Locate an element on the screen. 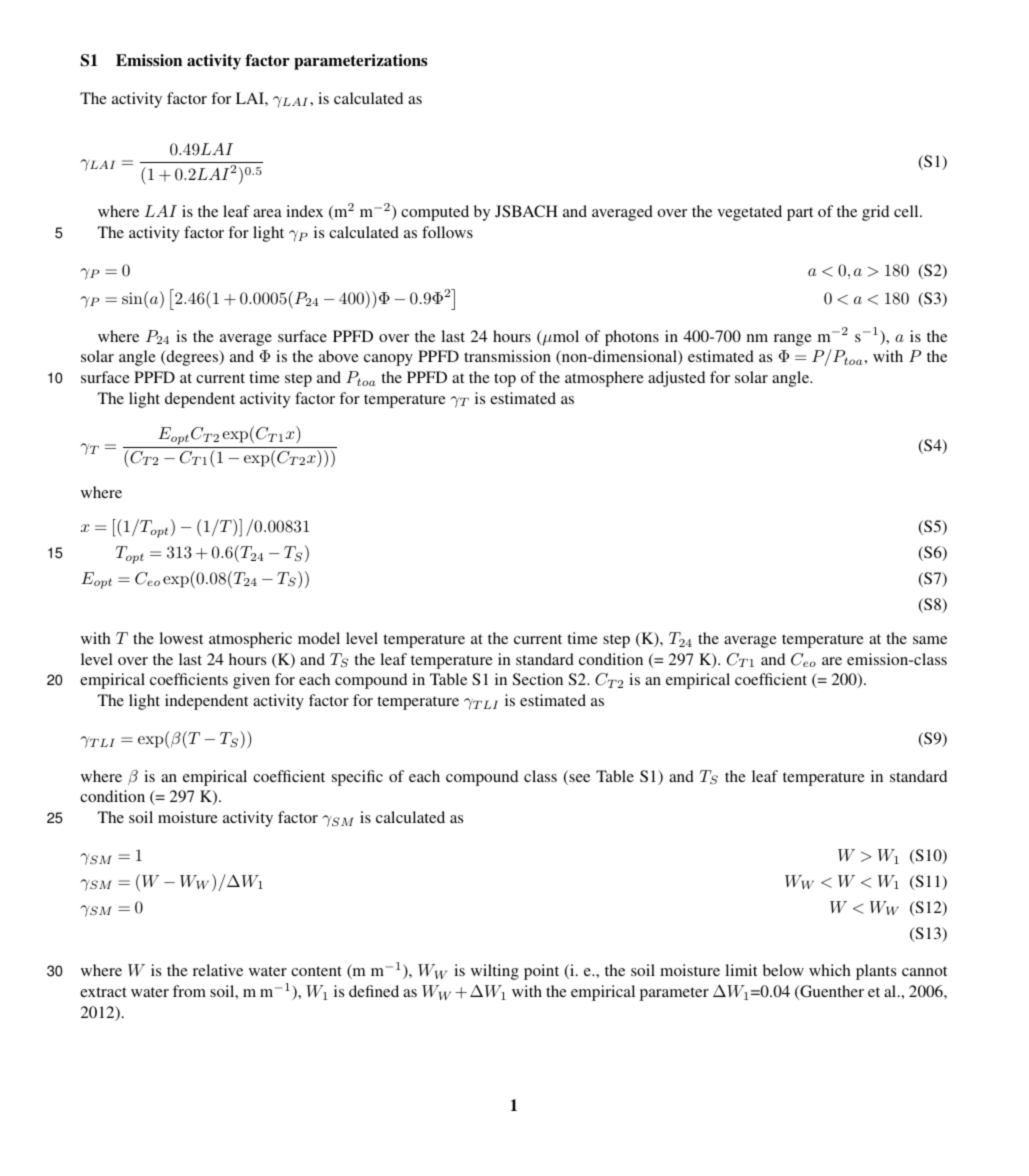 The width and height of the screenshot is (1029, 1176). given is located at coordinates (251, 681).
